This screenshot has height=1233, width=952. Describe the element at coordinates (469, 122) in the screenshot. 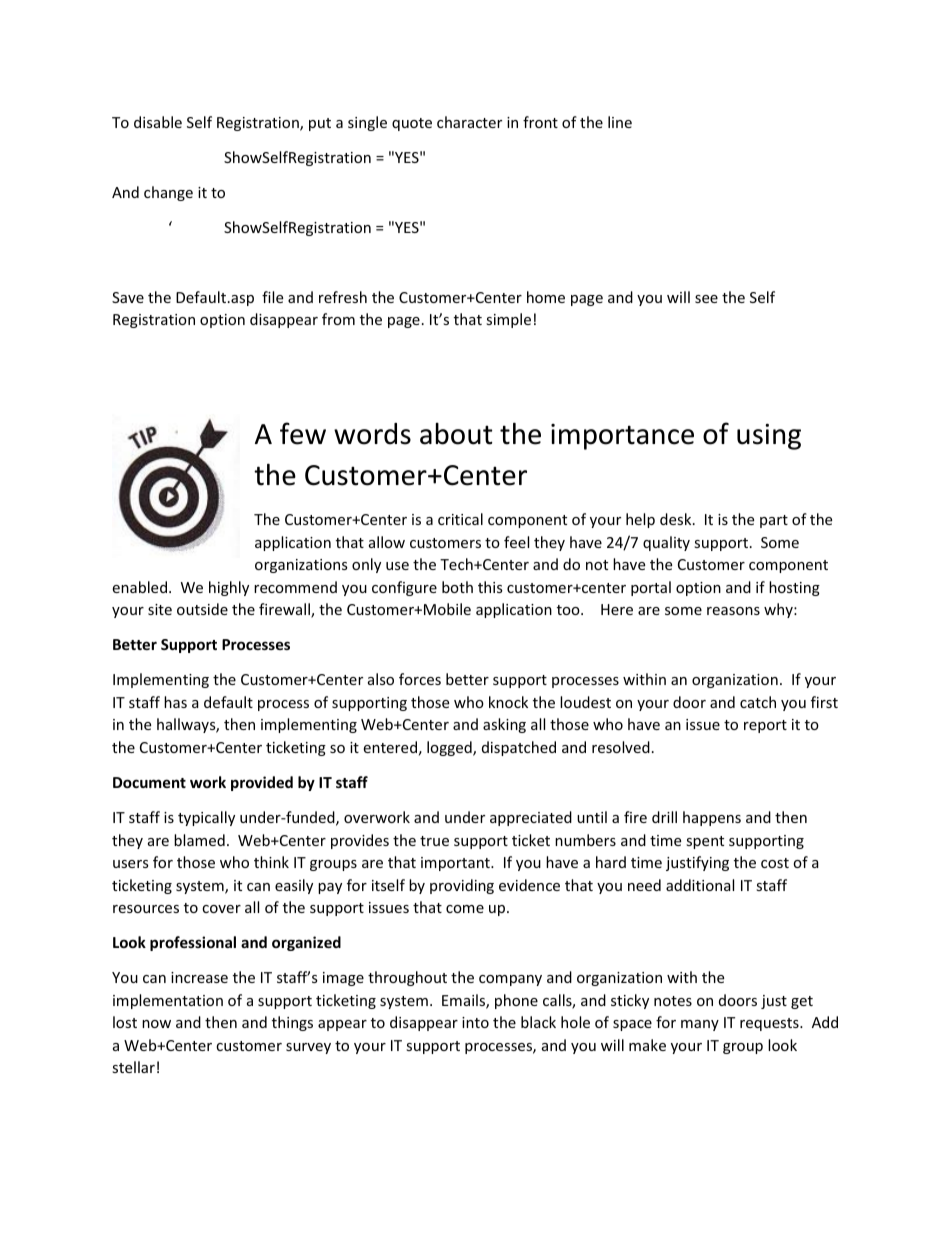

I see `character` at that location.
